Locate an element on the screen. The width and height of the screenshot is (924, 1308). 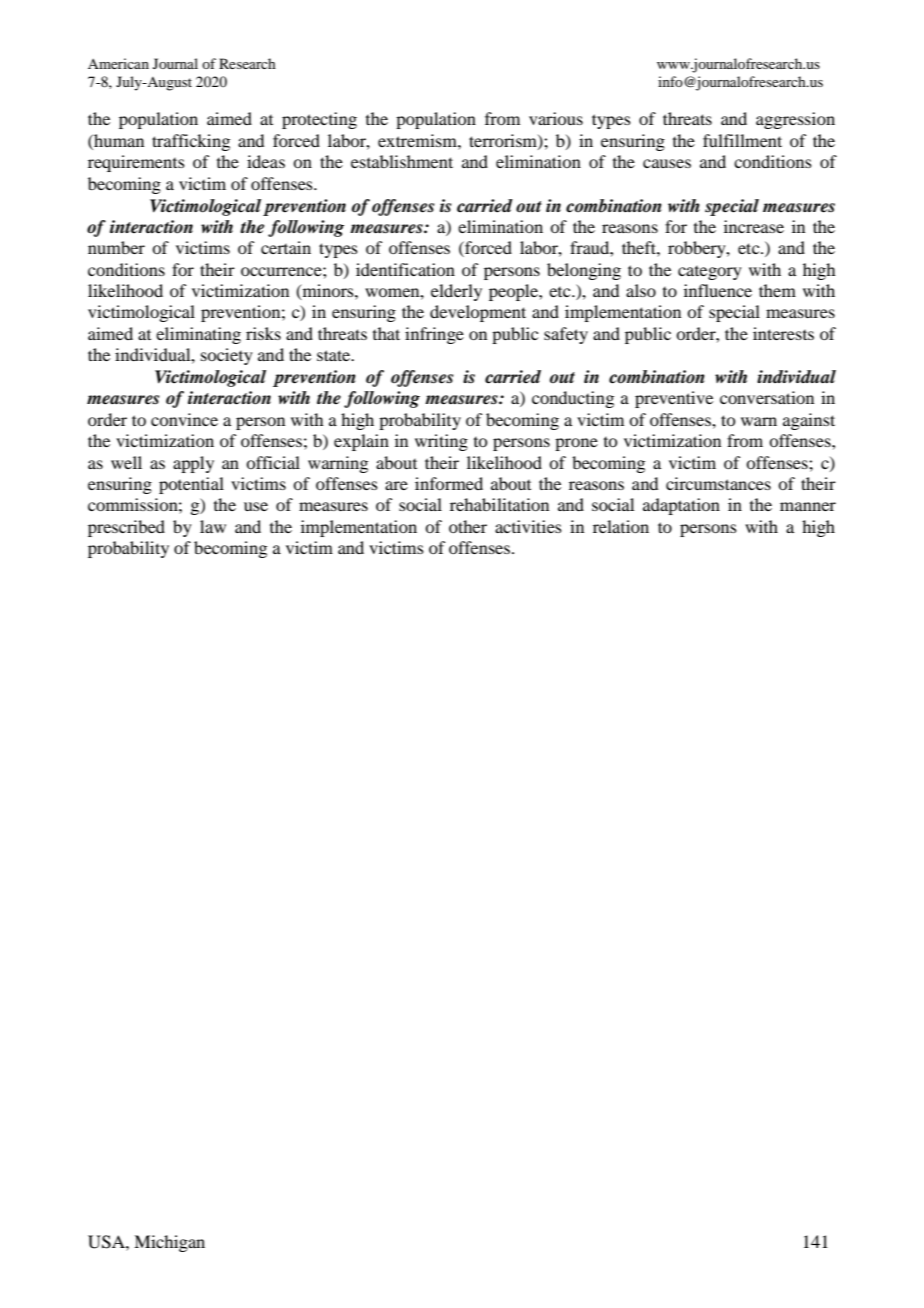
law is located at coordinates (213, 526).
